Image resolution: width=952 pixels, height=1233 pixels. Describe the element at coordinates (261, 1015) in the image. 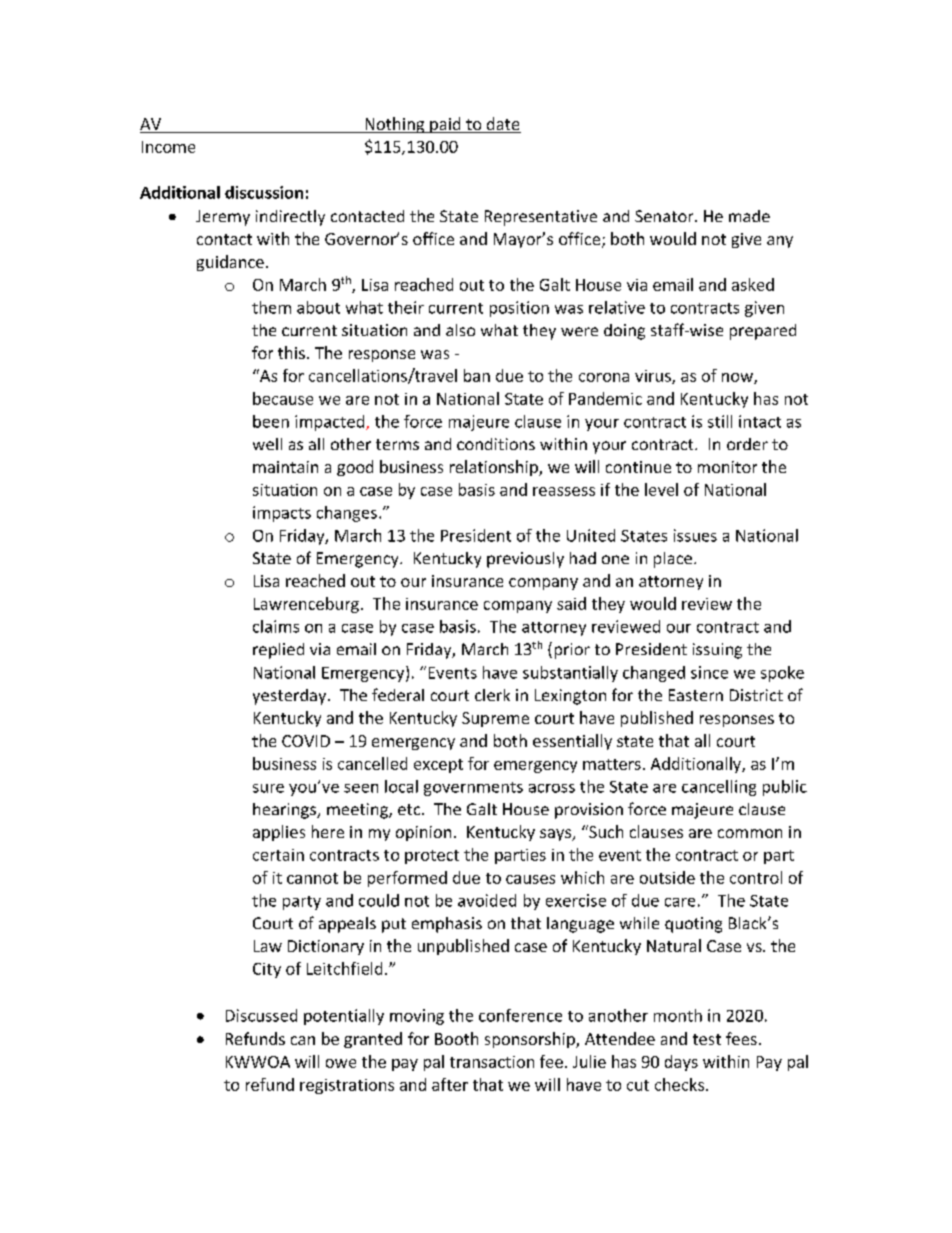

I see `Discussed` at that location.
